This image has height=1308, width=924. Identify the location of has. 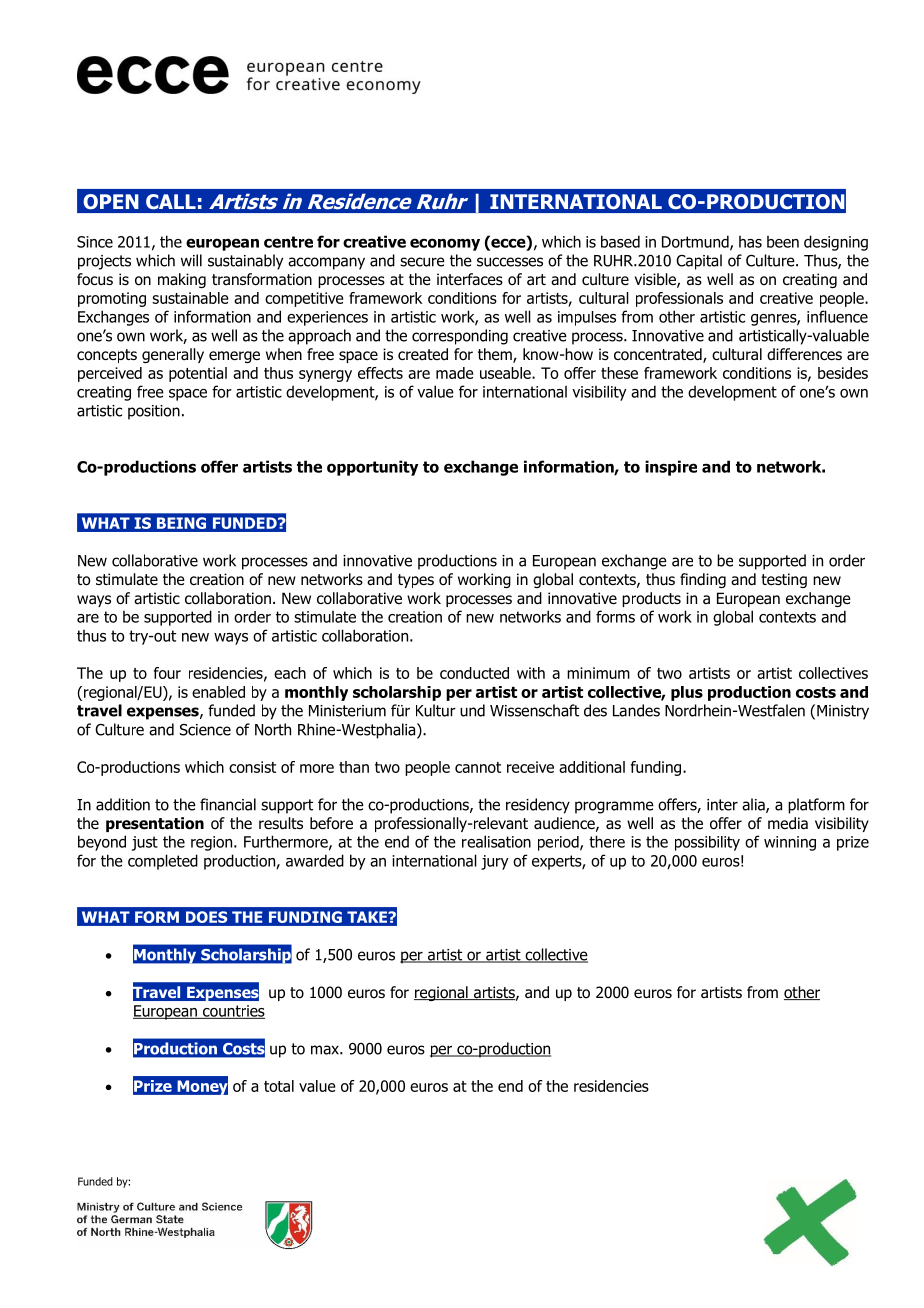
(750, 242).
